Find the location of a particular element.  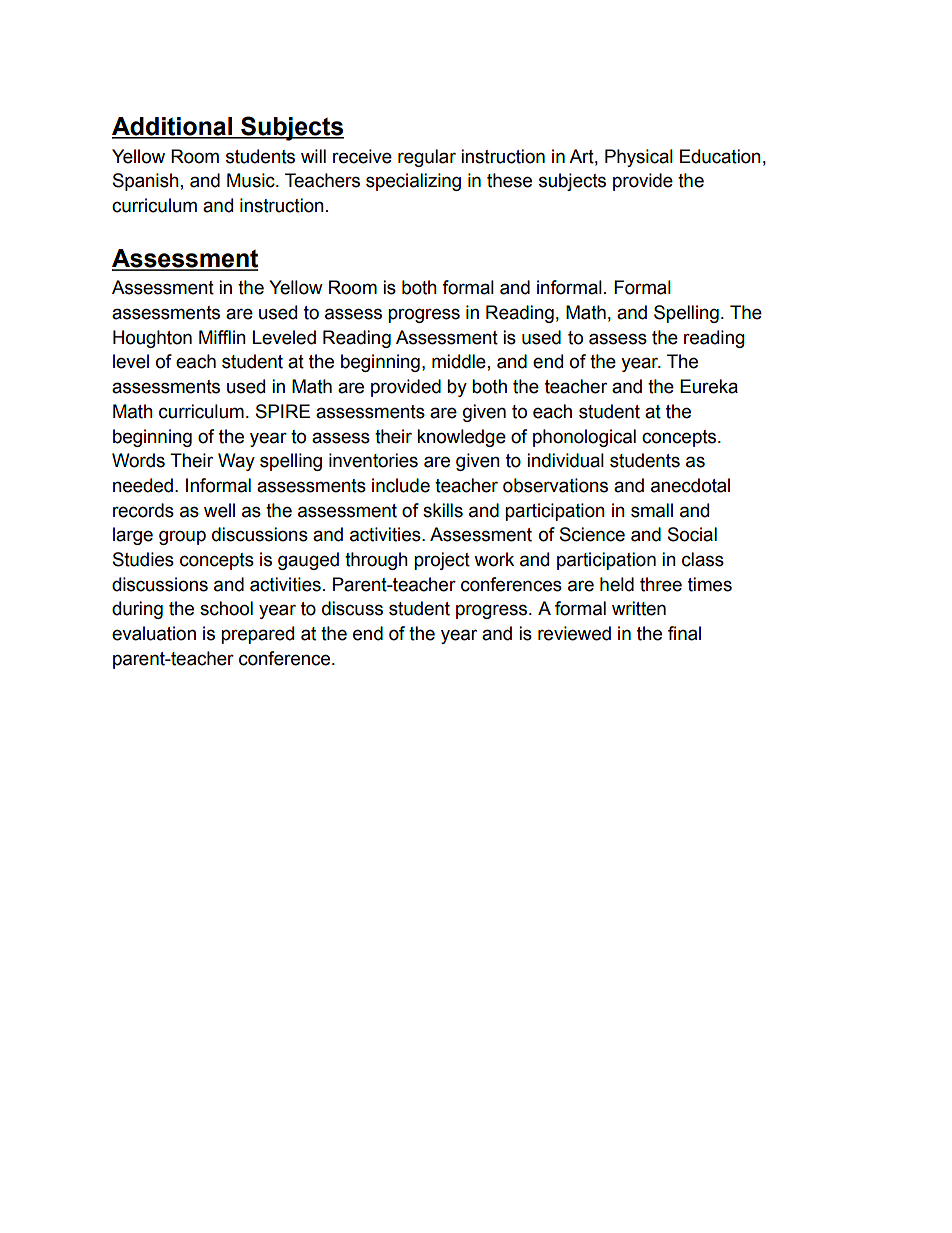

skills is located at coordinates (443, 510).
